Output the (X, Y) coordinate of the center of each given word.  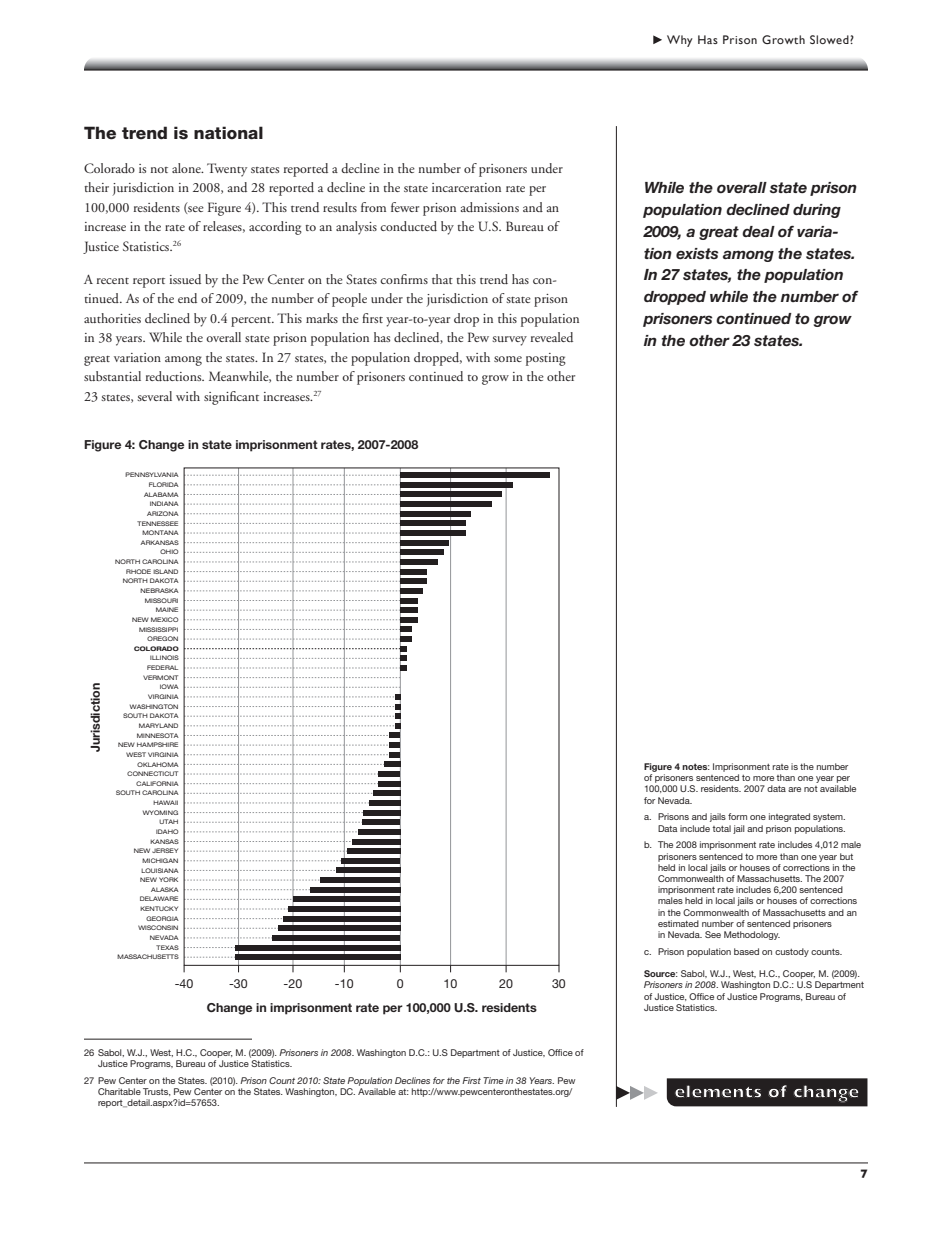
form (737, 816)
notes (696, 766)
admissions (490, 207)
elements (718, 1091)
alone (187, 168)
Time (493, 1080)
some (508, 359)
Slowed (830, 39)
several (154, 396)
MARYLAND (158, 725)
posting (546, 359)
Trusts (157, 1092)
